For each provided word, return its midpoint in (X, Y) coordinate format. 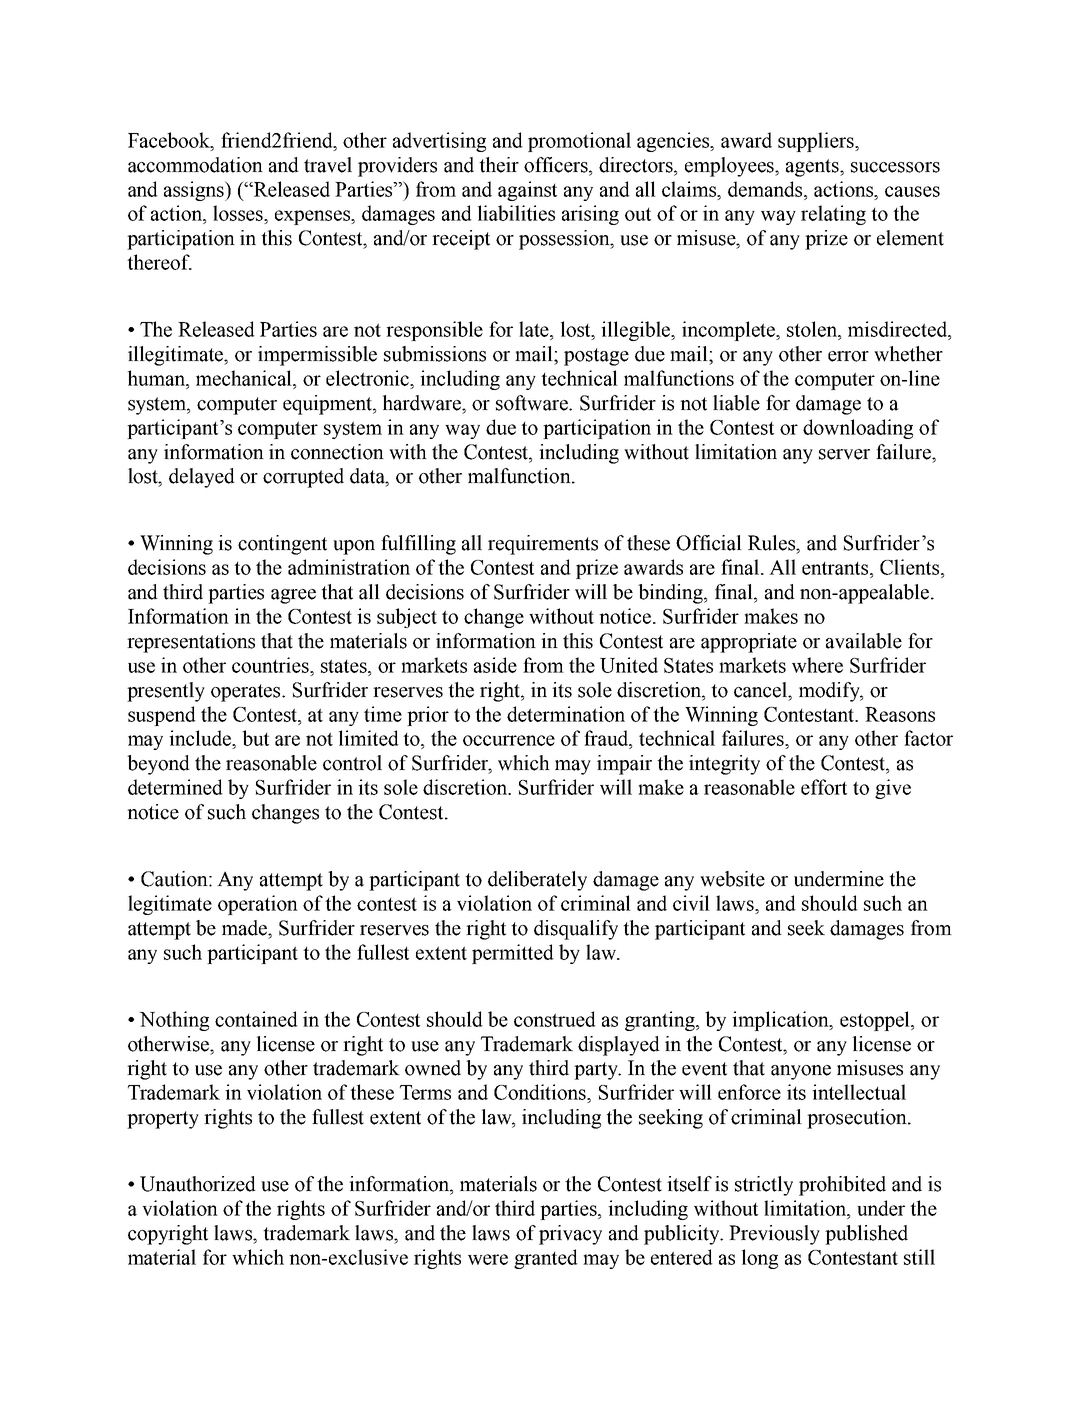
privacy (570, 1235)
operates (247, 693)
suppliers (817, 142)
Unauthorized (198, 1184)
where (817, 665)
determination (566, 714)
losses (239, 213)
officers (557, 165)
